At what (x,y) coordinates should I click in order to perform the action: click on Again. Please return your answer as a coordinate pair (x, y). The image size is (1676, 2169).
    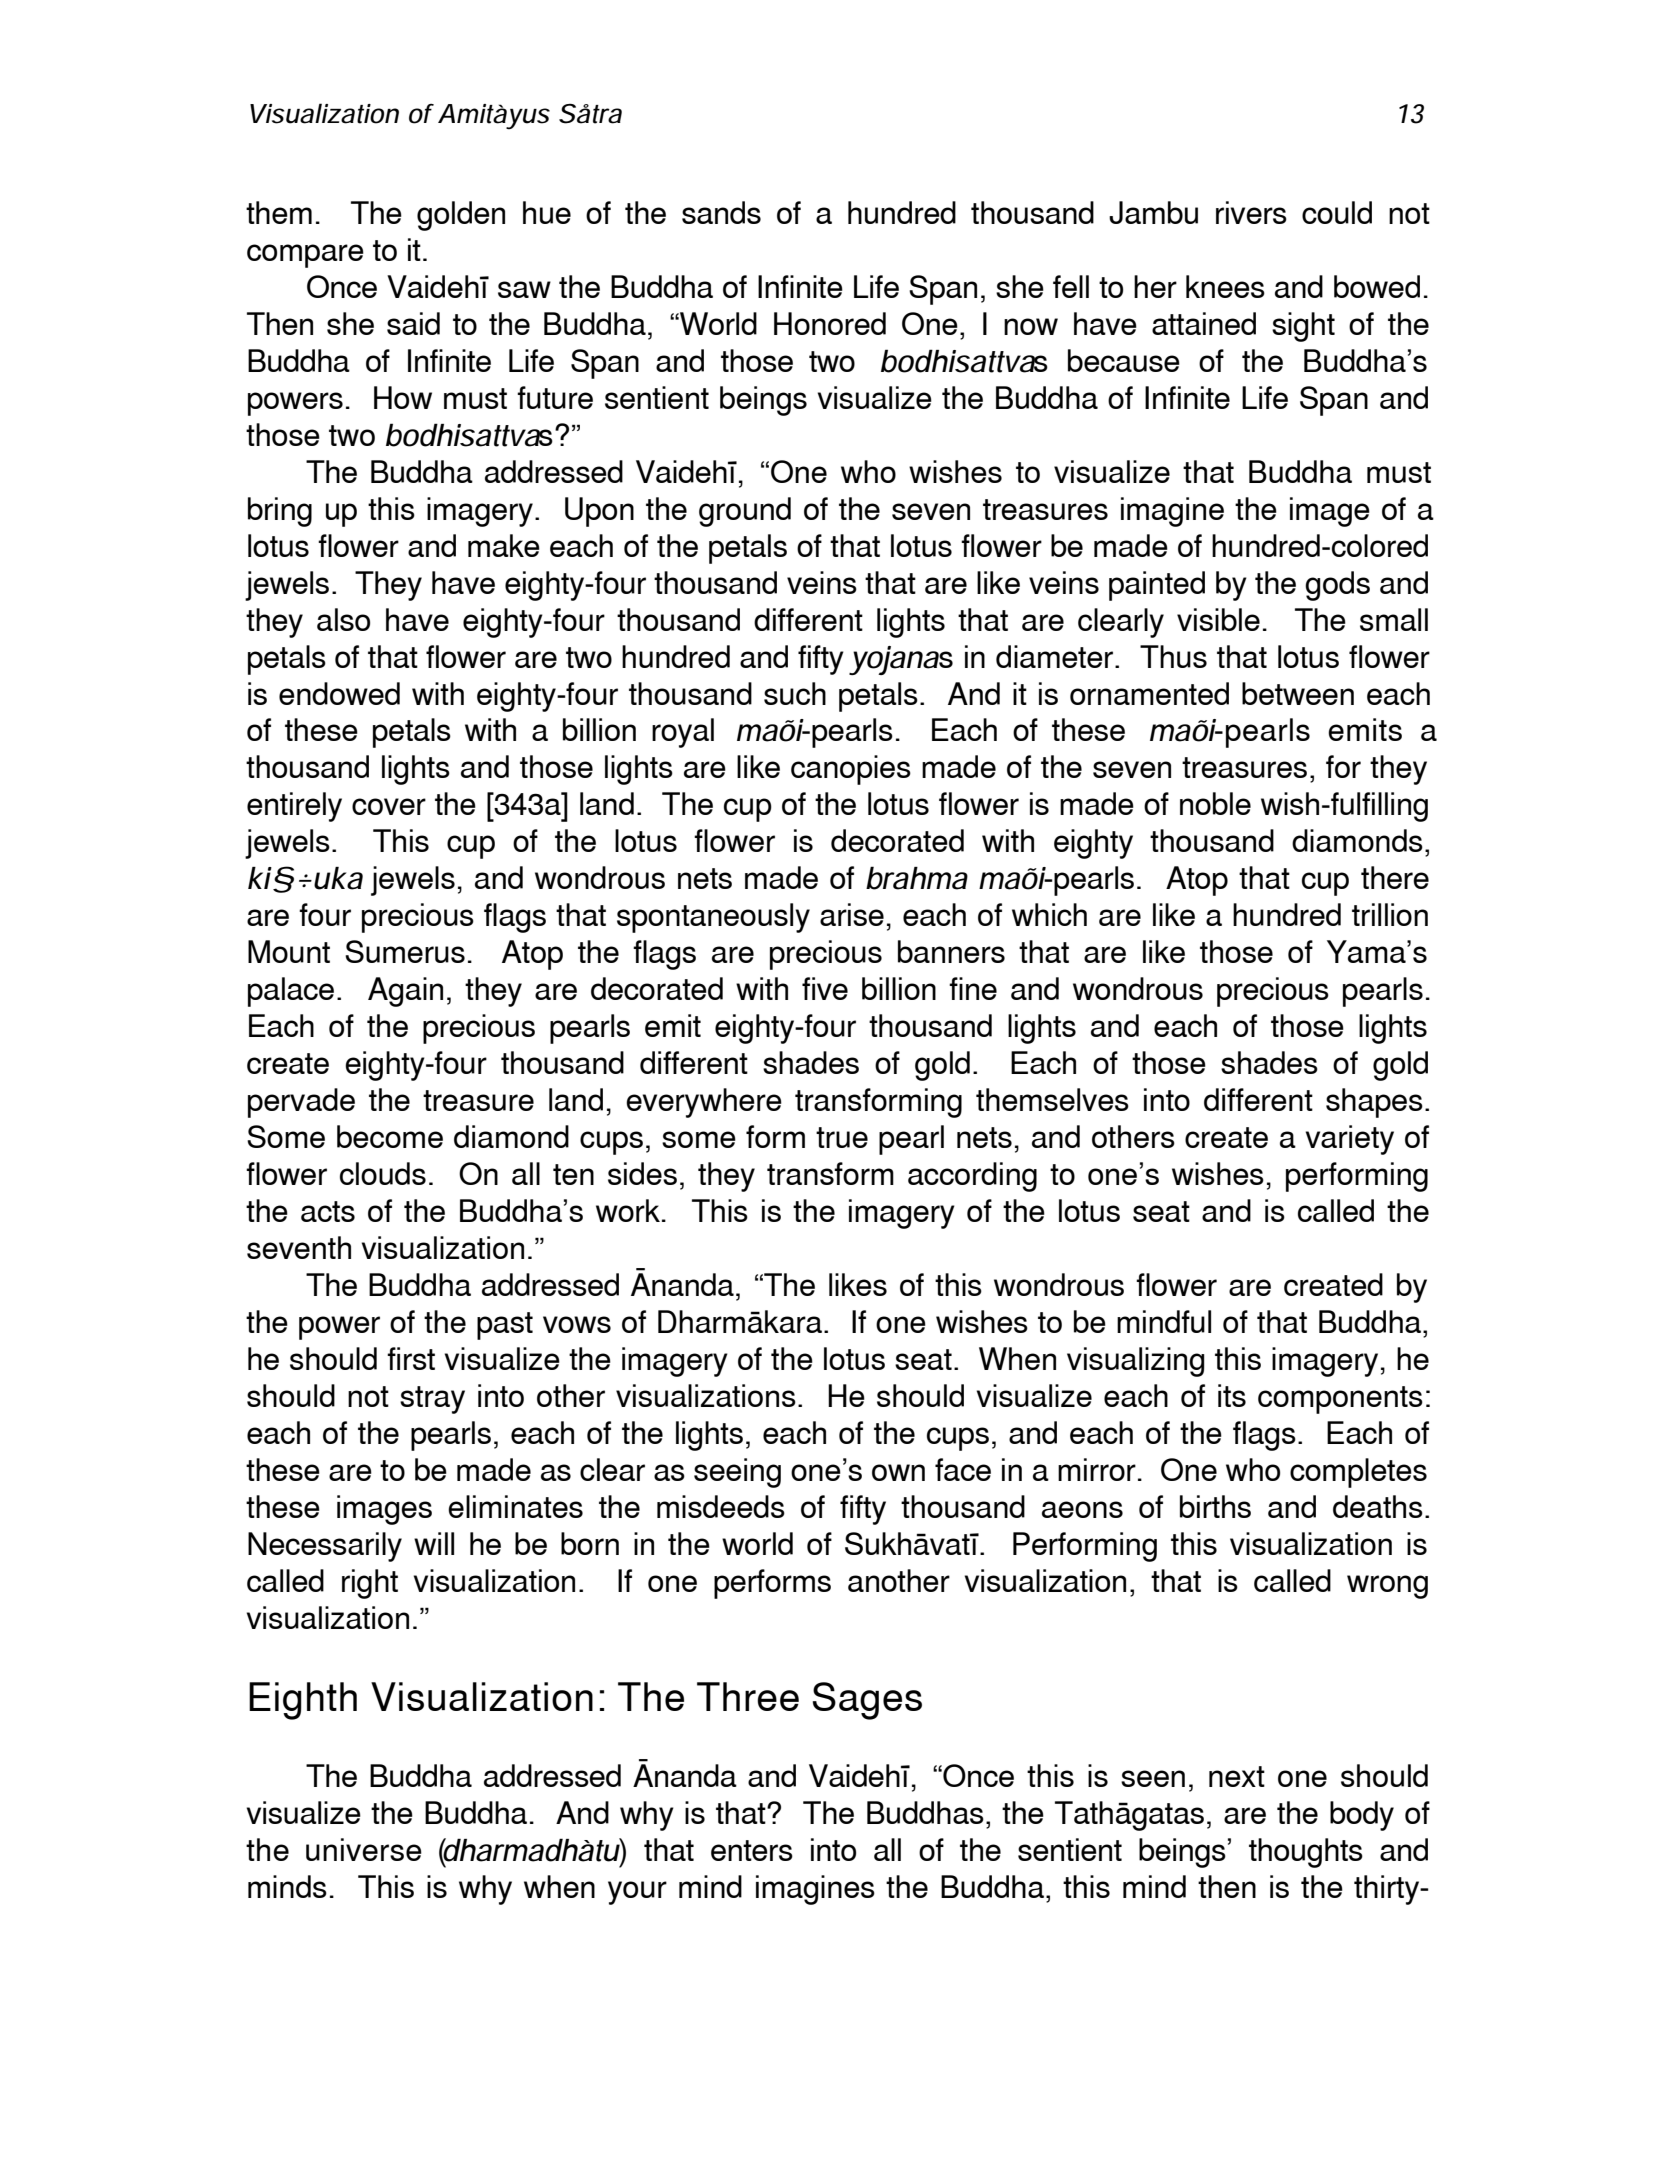
    Looking at the image, I should click on (405, 992).
